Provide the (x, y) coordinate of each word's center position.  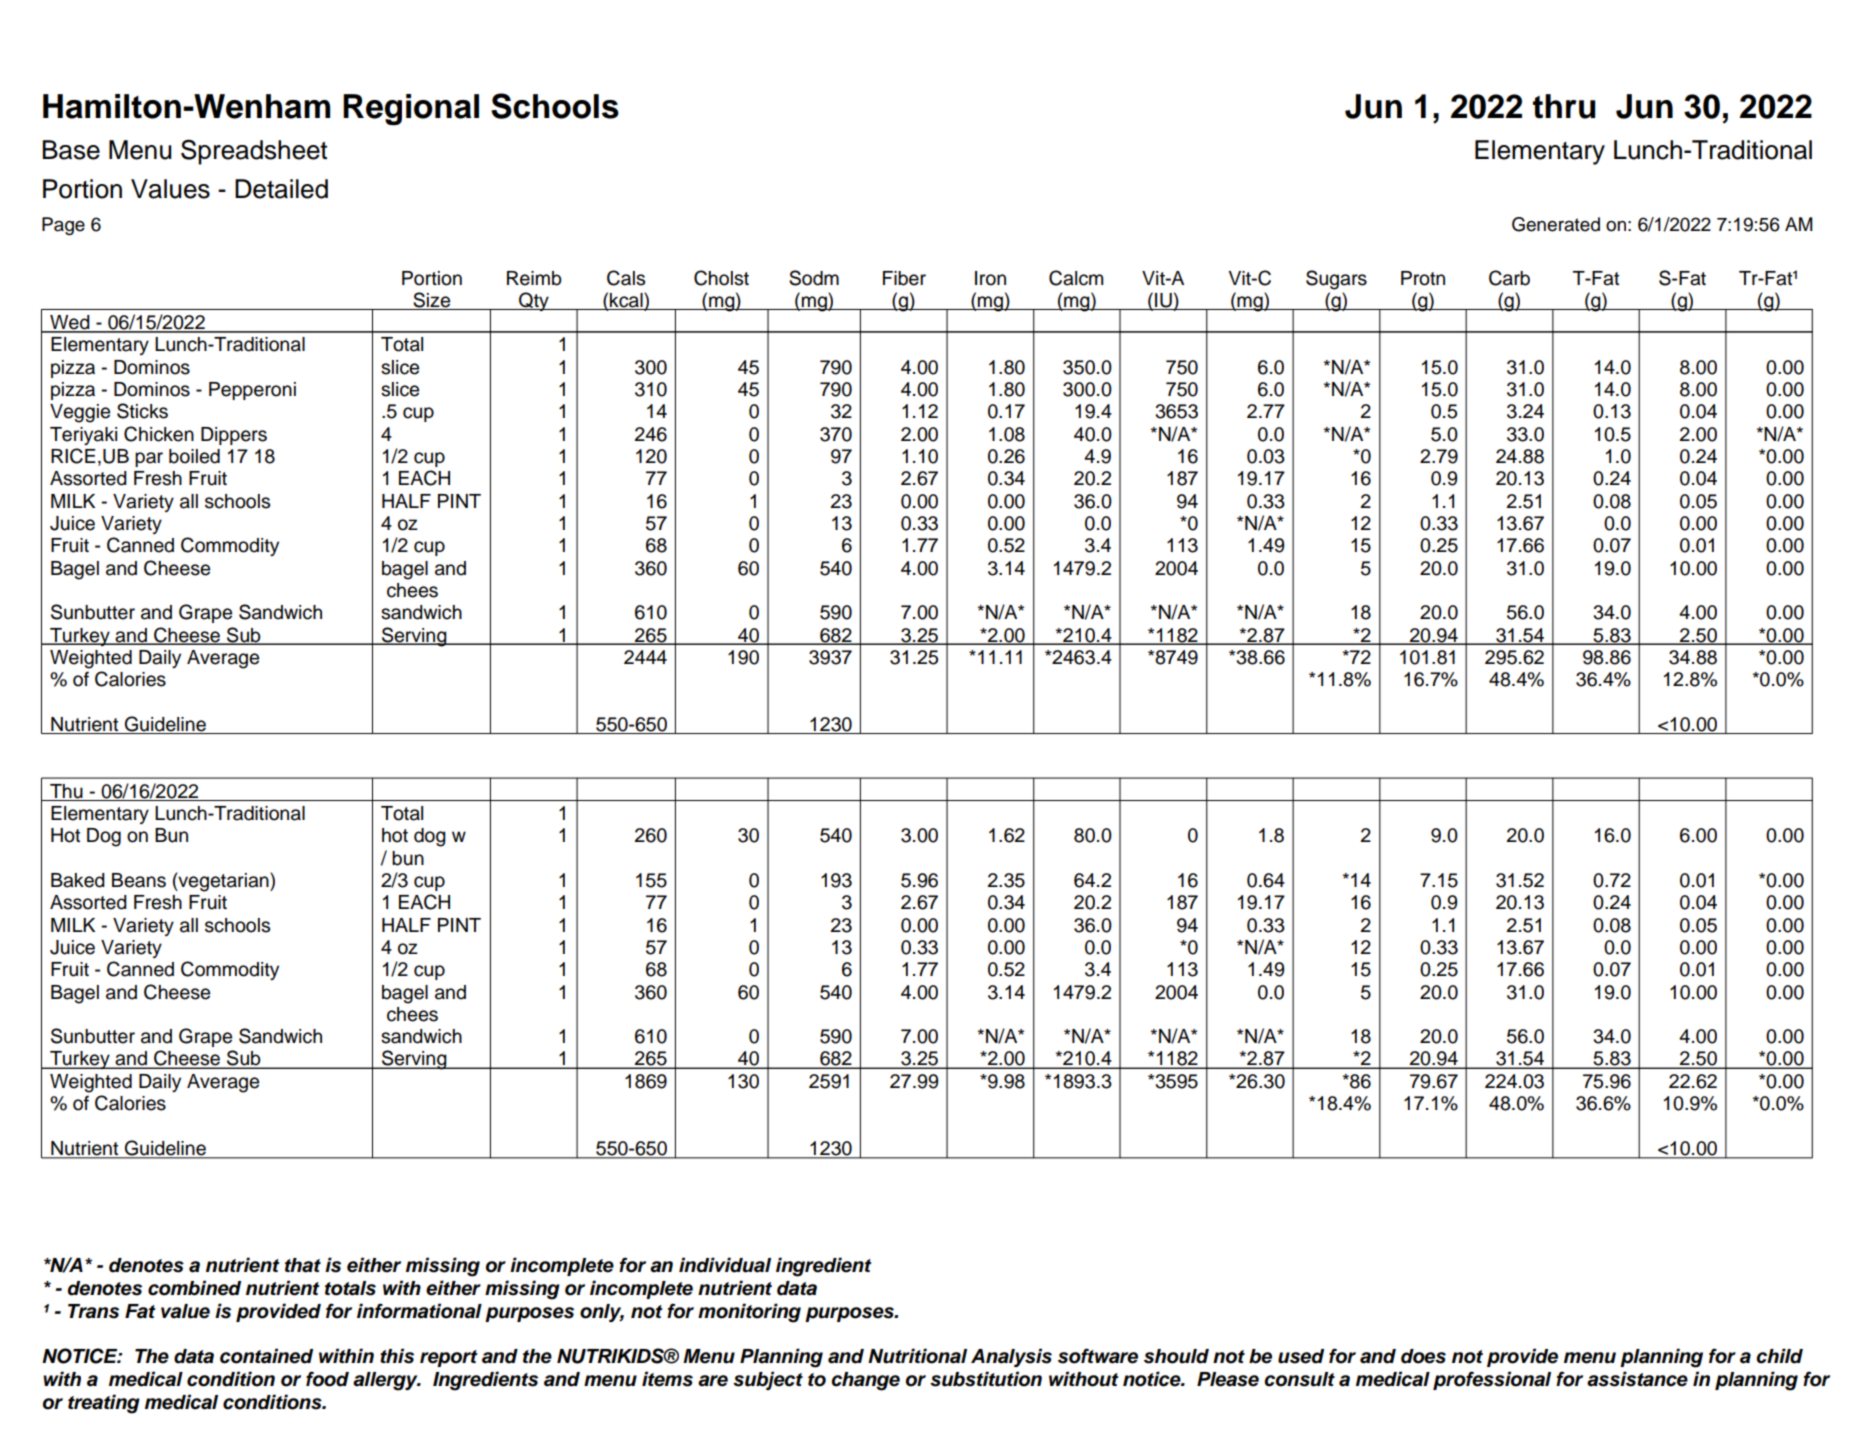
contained (266, 1356)
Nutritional (917, 1356)
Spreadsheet (254, 152)
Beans (139, 880)
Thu (66, 791)
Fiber (904, 278)
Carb (1509, 278)
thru (1564, 106)
